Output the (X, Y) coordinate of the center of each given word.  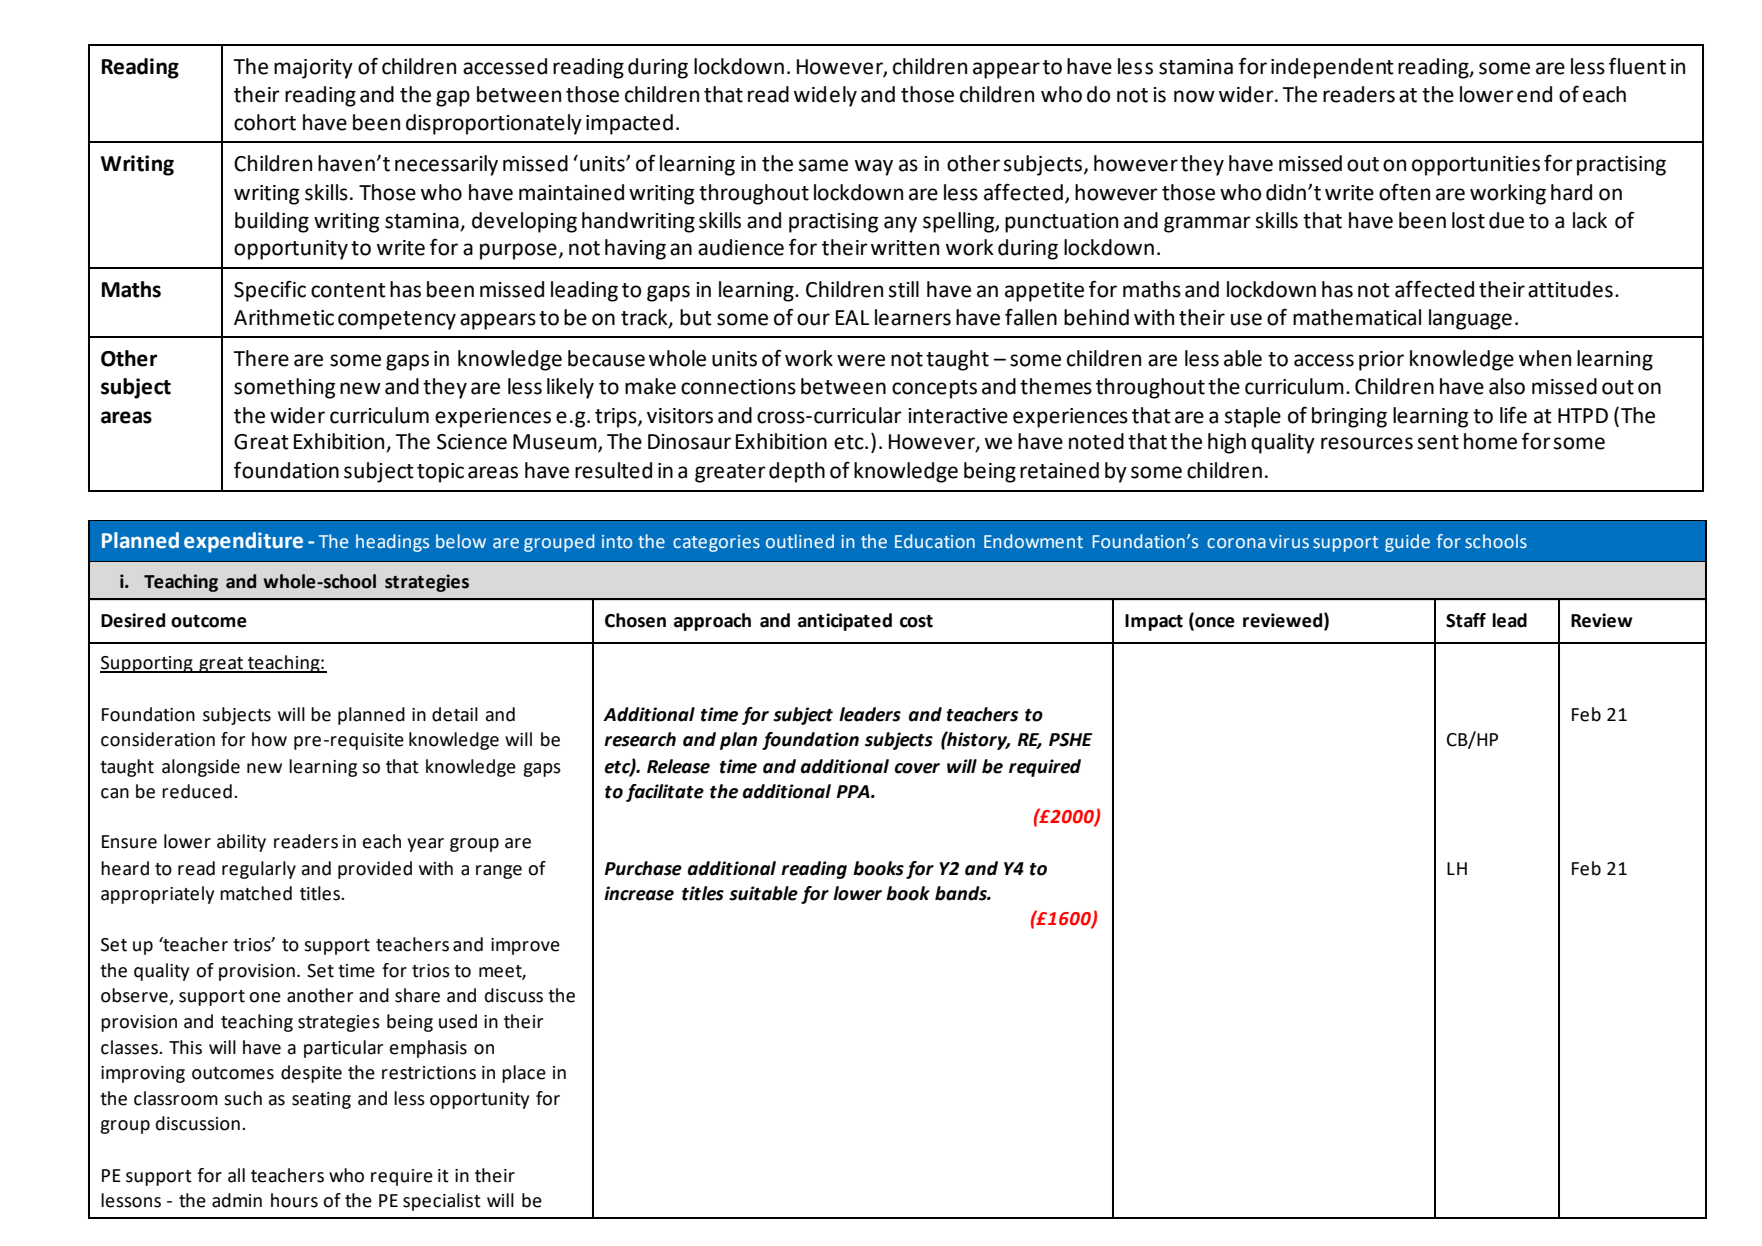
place (524, 1074)
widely (825, 96)
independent (1332, 68)
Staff (1466, 620)
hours (294, 1200)
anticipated (845, 622)
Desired (133, 620)
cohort (265, 122)
